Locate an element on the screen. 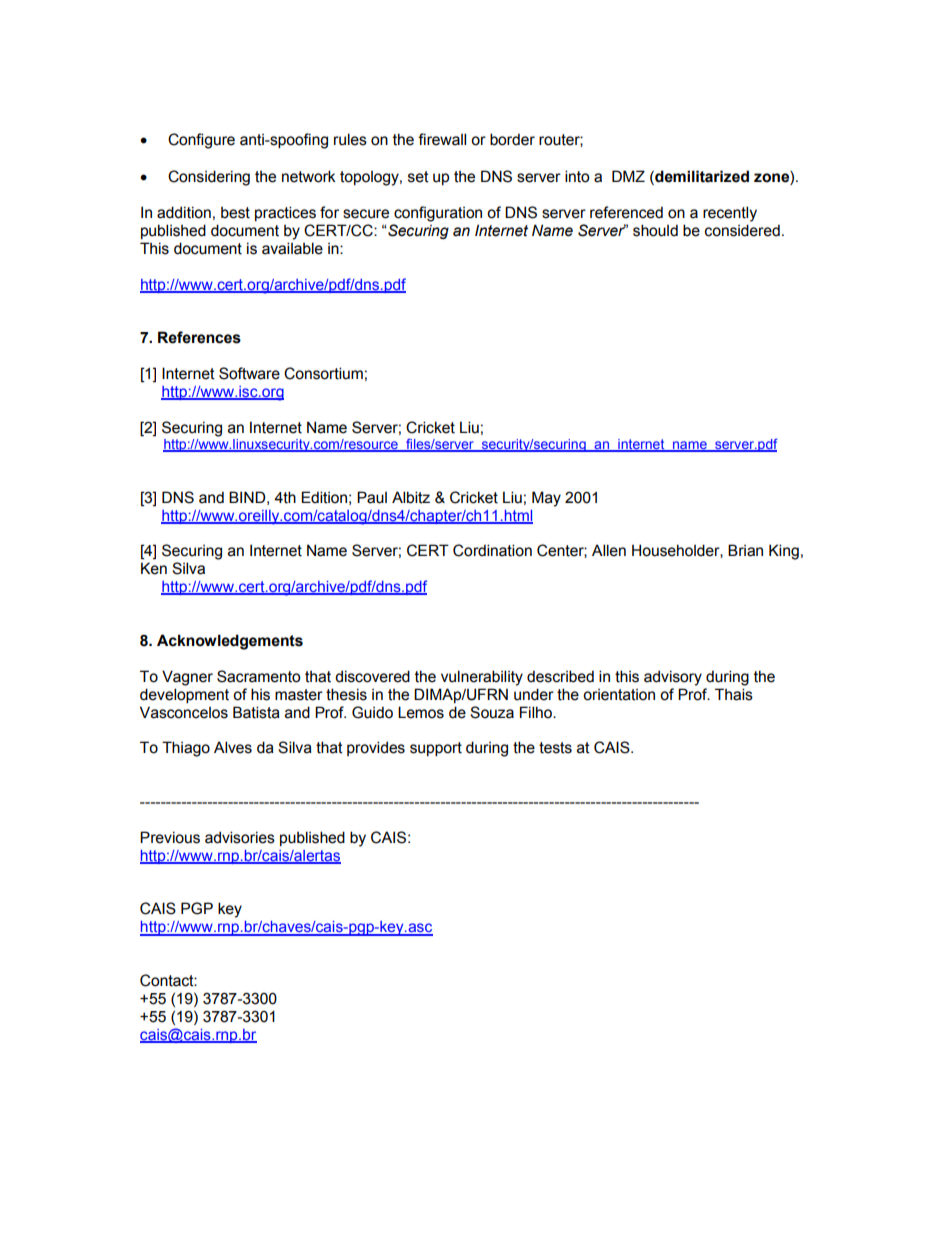  Brian is located at coordinates (745, 550).
